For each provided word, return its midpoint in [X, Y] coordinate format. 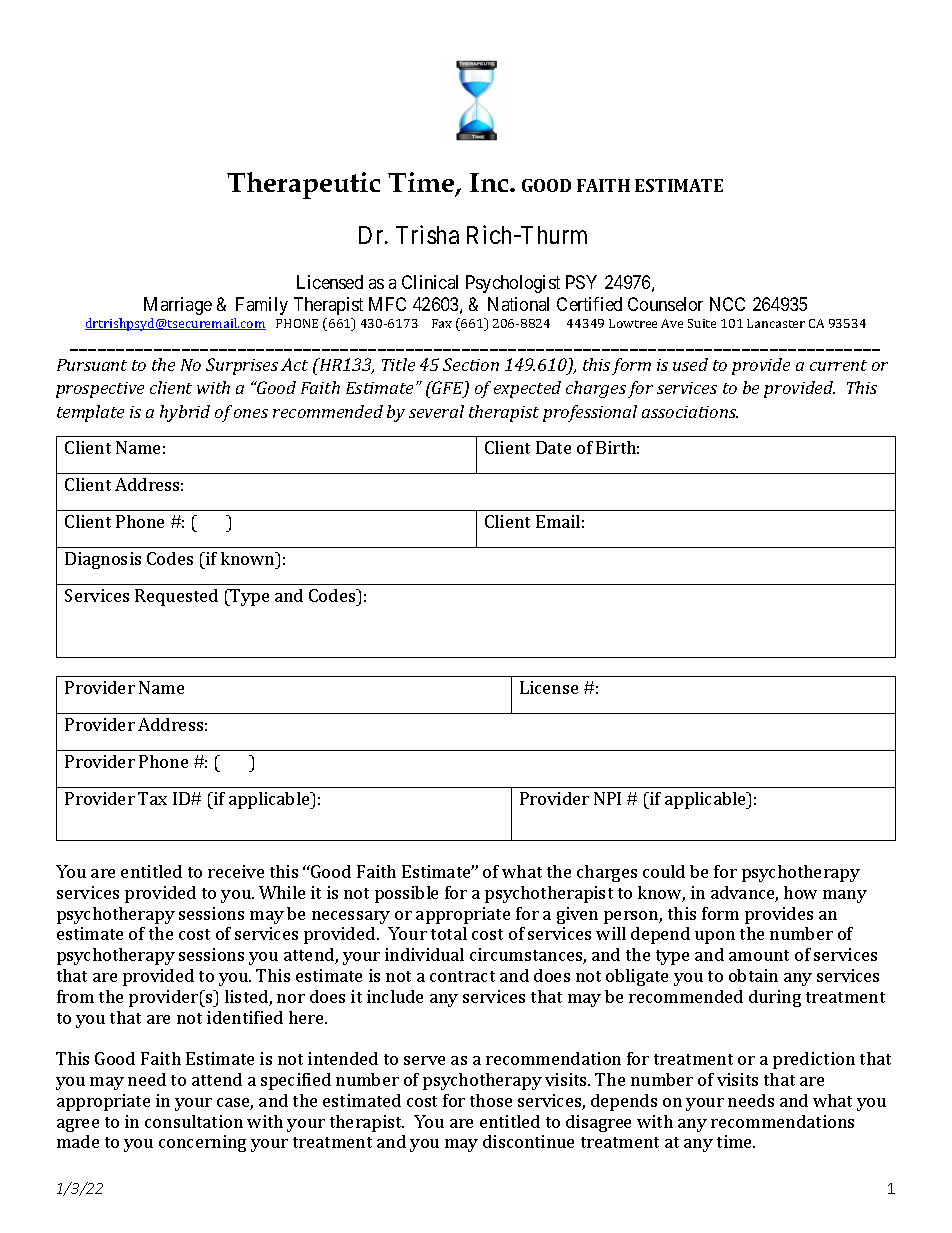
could [664, 871]
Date [553, 447]
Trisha [427, 235]
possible [406, 894]
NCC [727, 304]
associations [690, 412]
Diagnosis [103, 560]
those [491, 1100]
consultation [194, 1121]
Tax [152, 798]
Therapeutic [303, 185]
